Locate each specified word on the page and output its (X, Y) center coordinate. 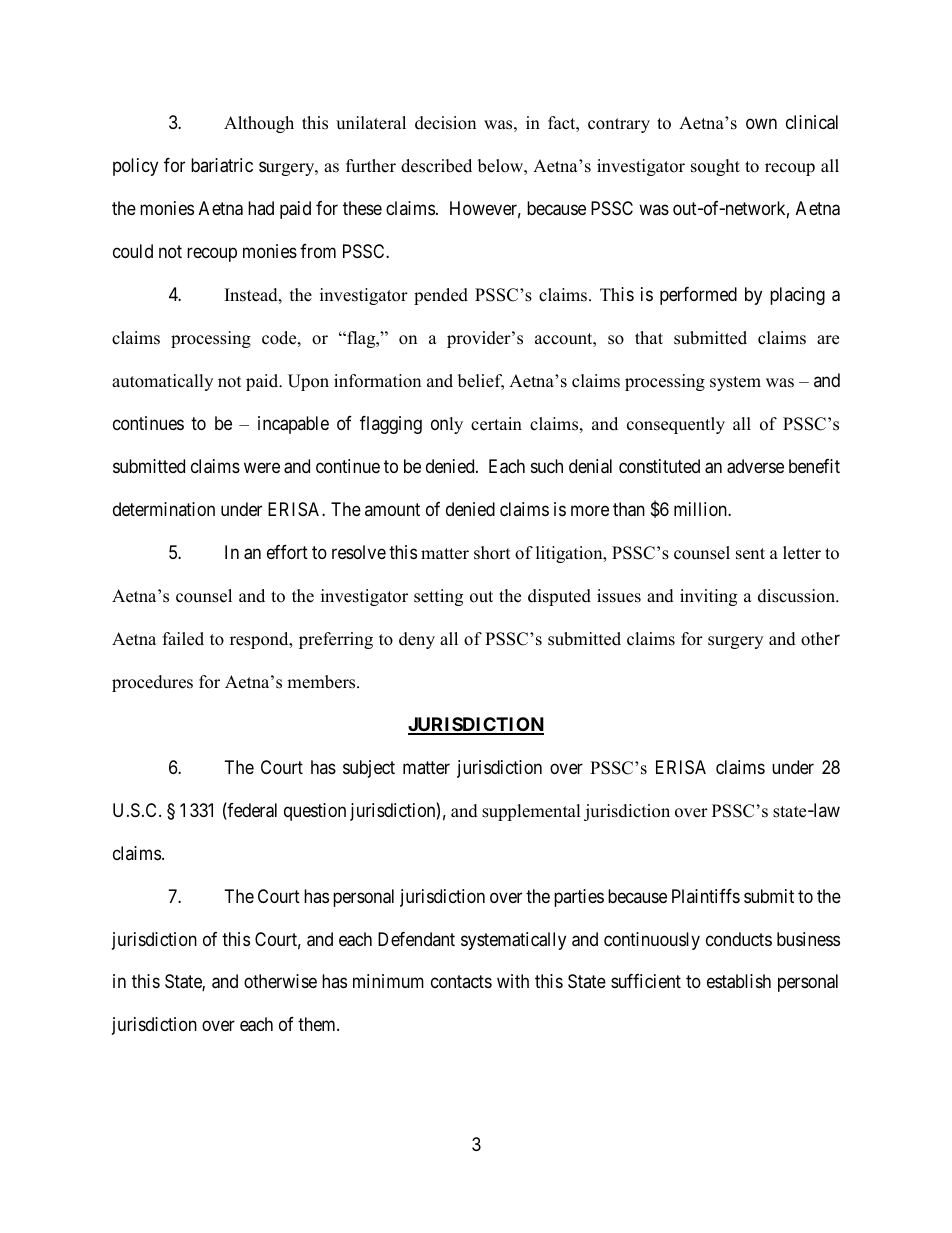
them (318, 1024)
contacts (461, 982)
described (436, 166)
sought (715, 167)
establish (739, 981)
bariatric (222, 165)
